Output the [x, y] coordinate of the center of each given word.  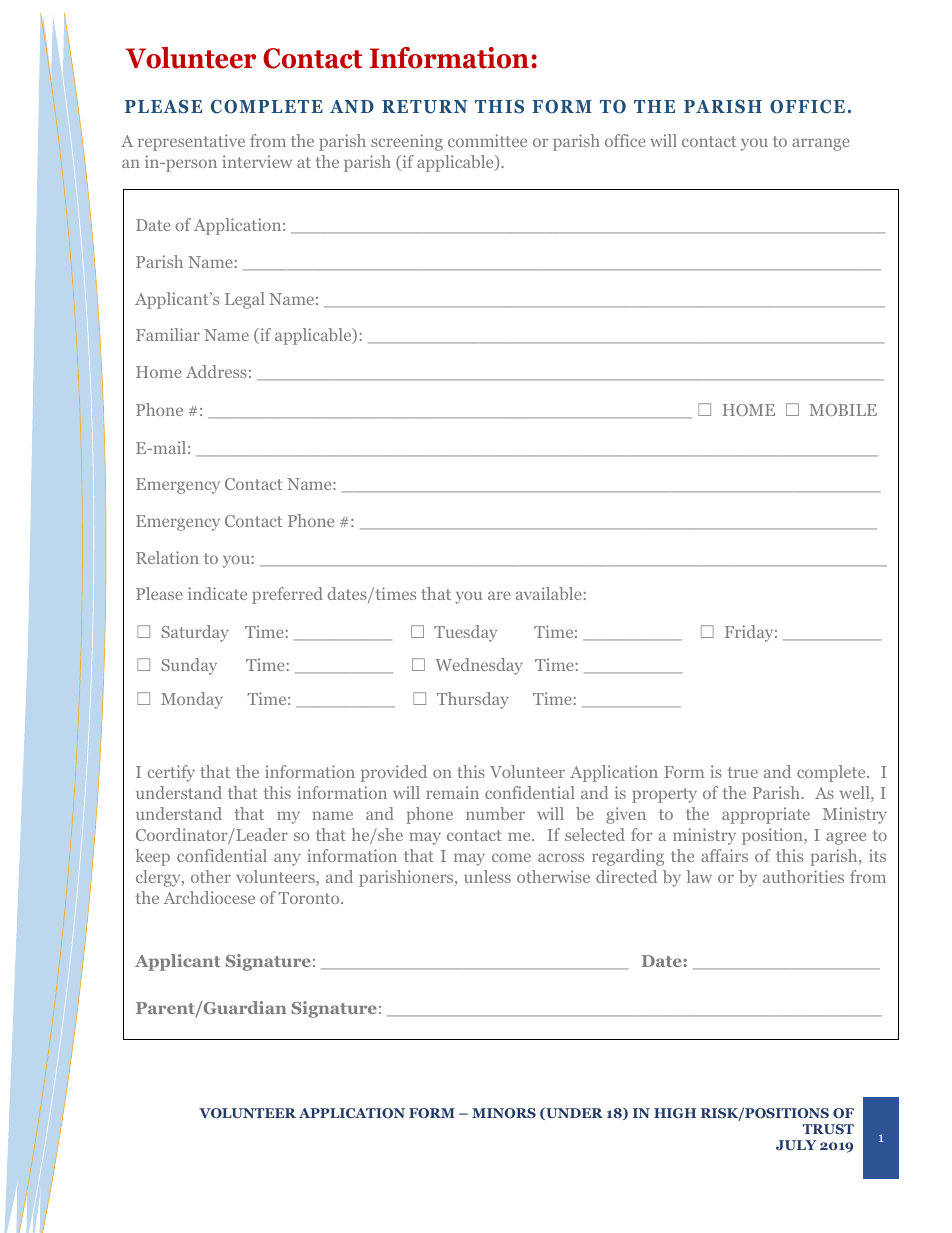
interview [257, 161]
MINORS [504, 1113]
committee [487, 140]
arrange [821, 144]
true [743, 772]
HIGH [675, 1113]
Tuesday [465, 633]
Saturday [195, 633]
